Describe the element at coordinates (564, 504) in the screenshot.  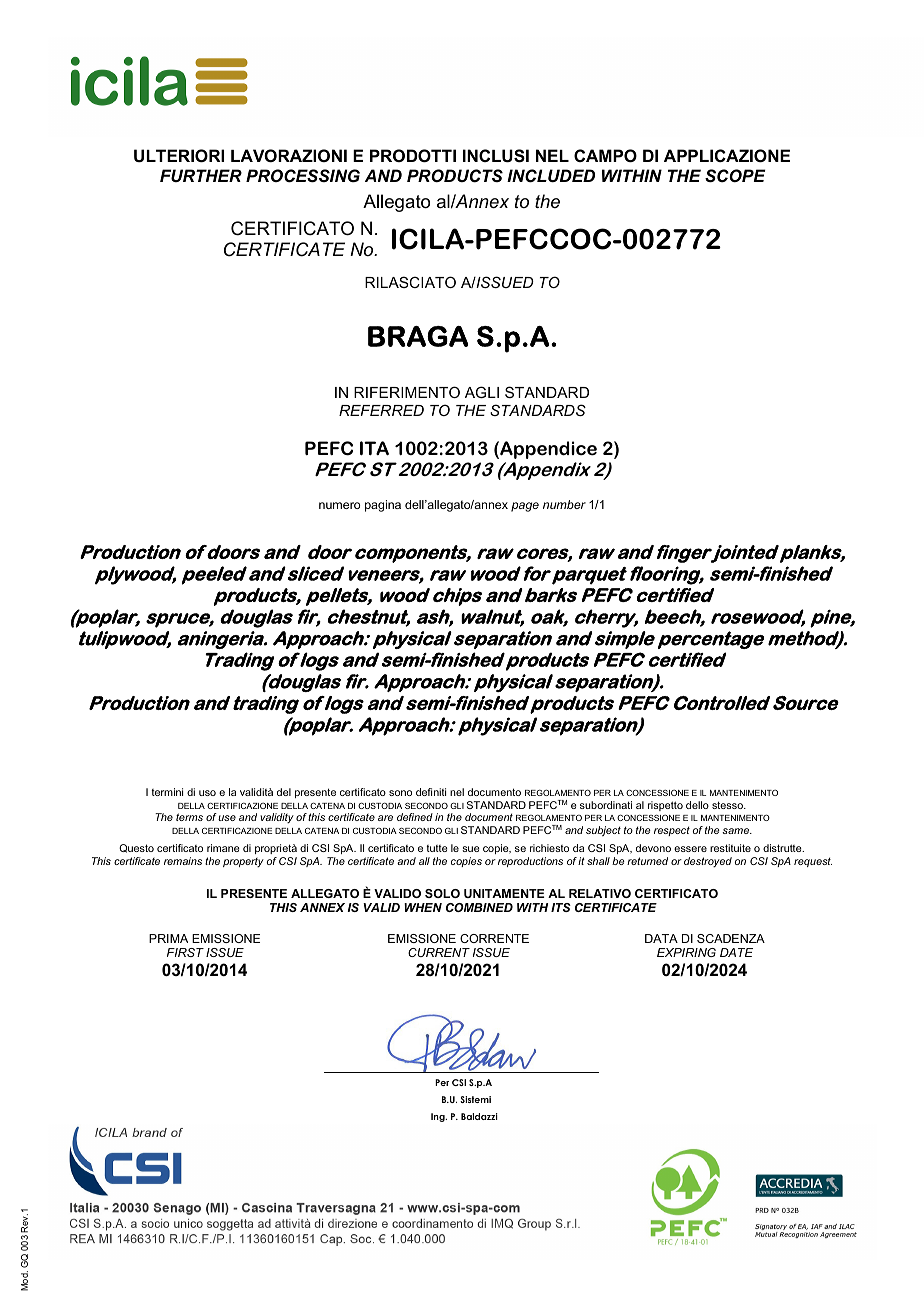
I see `number` at that location.
